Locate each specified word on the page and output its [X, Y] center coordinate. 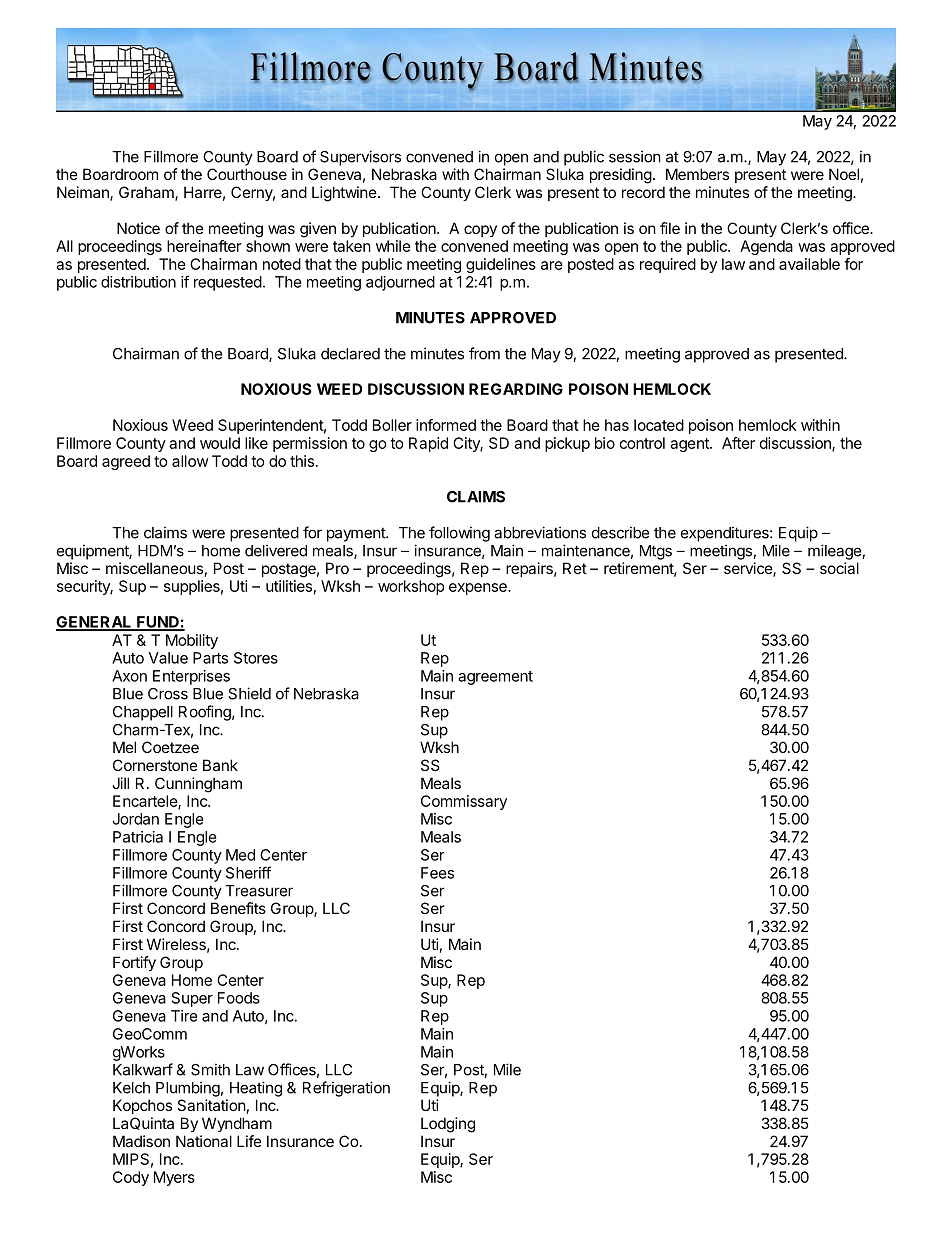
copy [480, 231]
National [204, 1141]
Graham [147, 193]
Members [697, 174]
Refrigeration [346, 1089]
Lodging [448, 1125]
